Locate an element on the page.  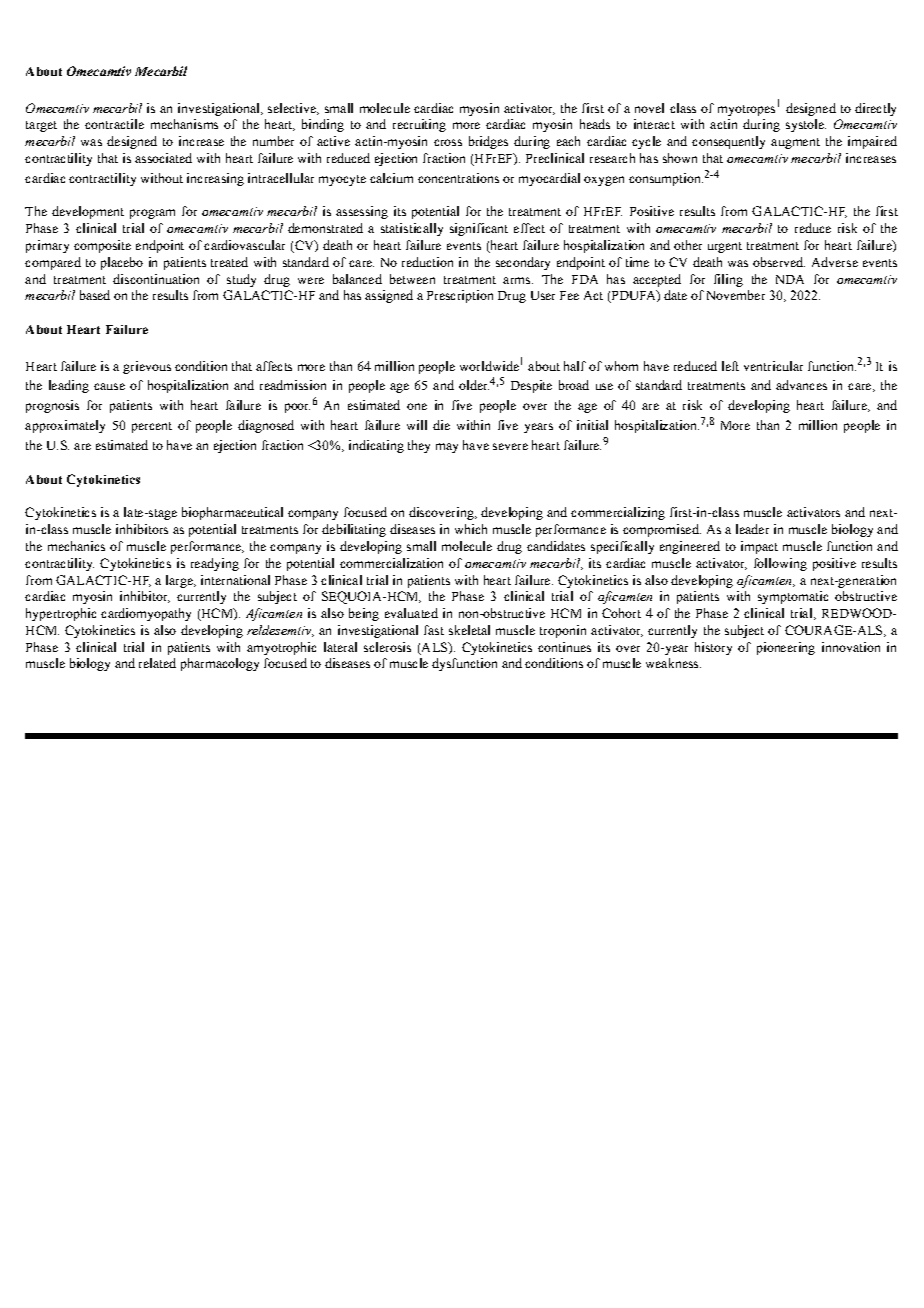
pharmacology is located at coordinates (220, 664).
